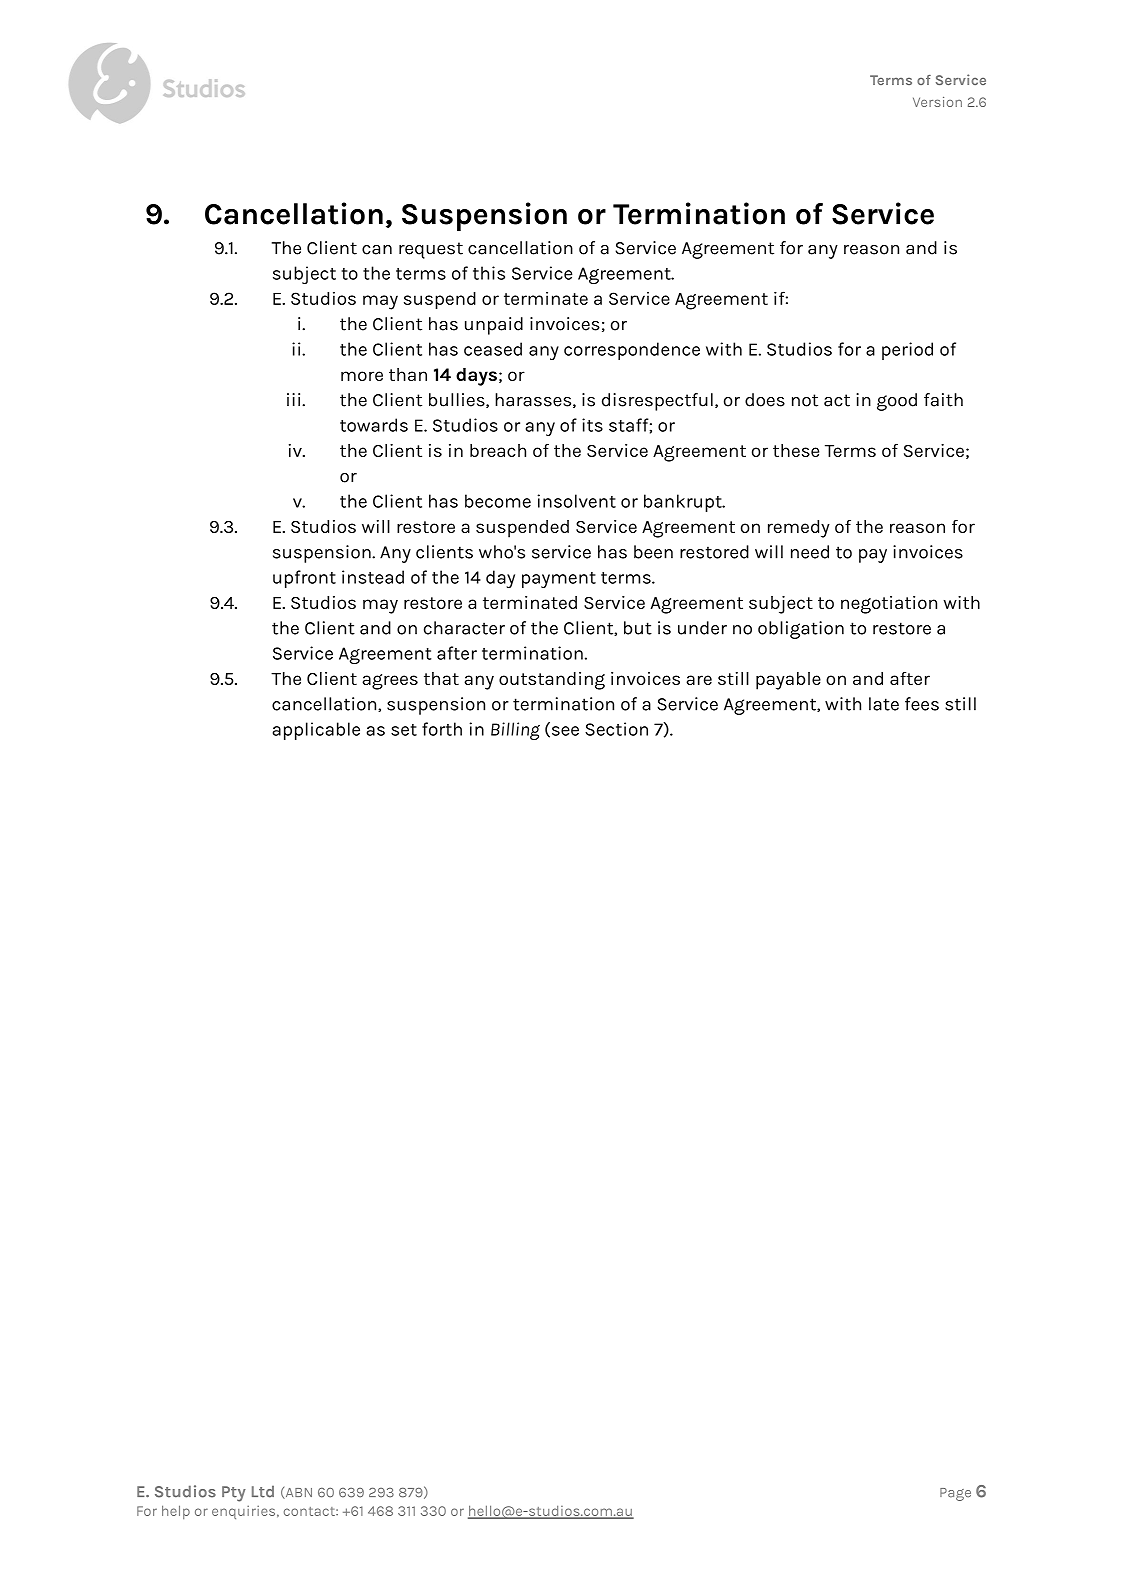 The width and height of the image is (1124, 1587). I want to click on request, so click(431, 250).
